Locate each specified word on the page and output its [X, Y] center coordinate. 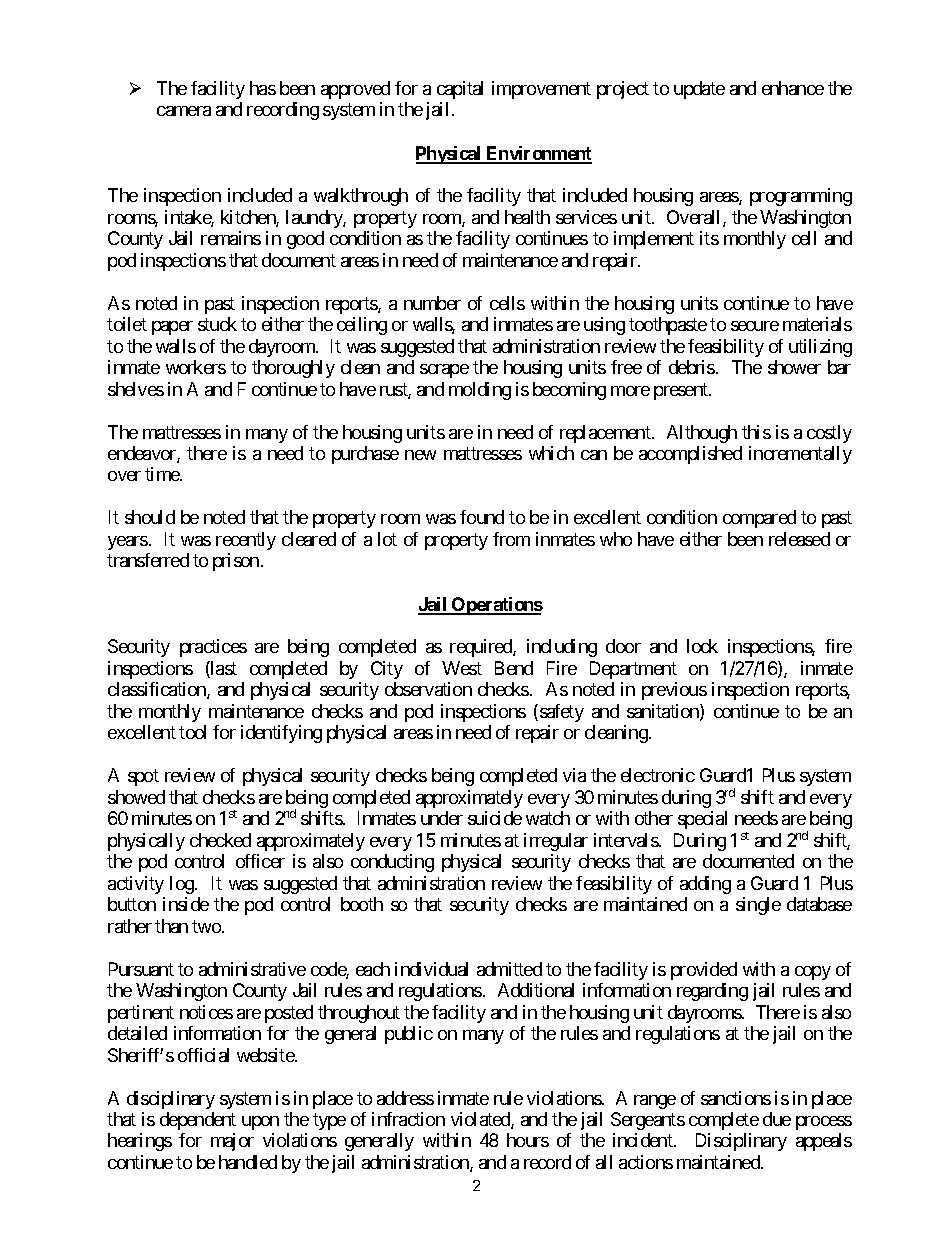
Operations [496, 606]
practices [213, 648]
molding [480, 391]
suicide [495, 818]
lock [702, 646]
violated [481, 1120]
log [183, 885]
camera [184, 111]
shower [794, 367]
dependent [198, 1121]
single [758, 906]
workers [196, 367]
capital [460, 90]
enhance [793, 88]
